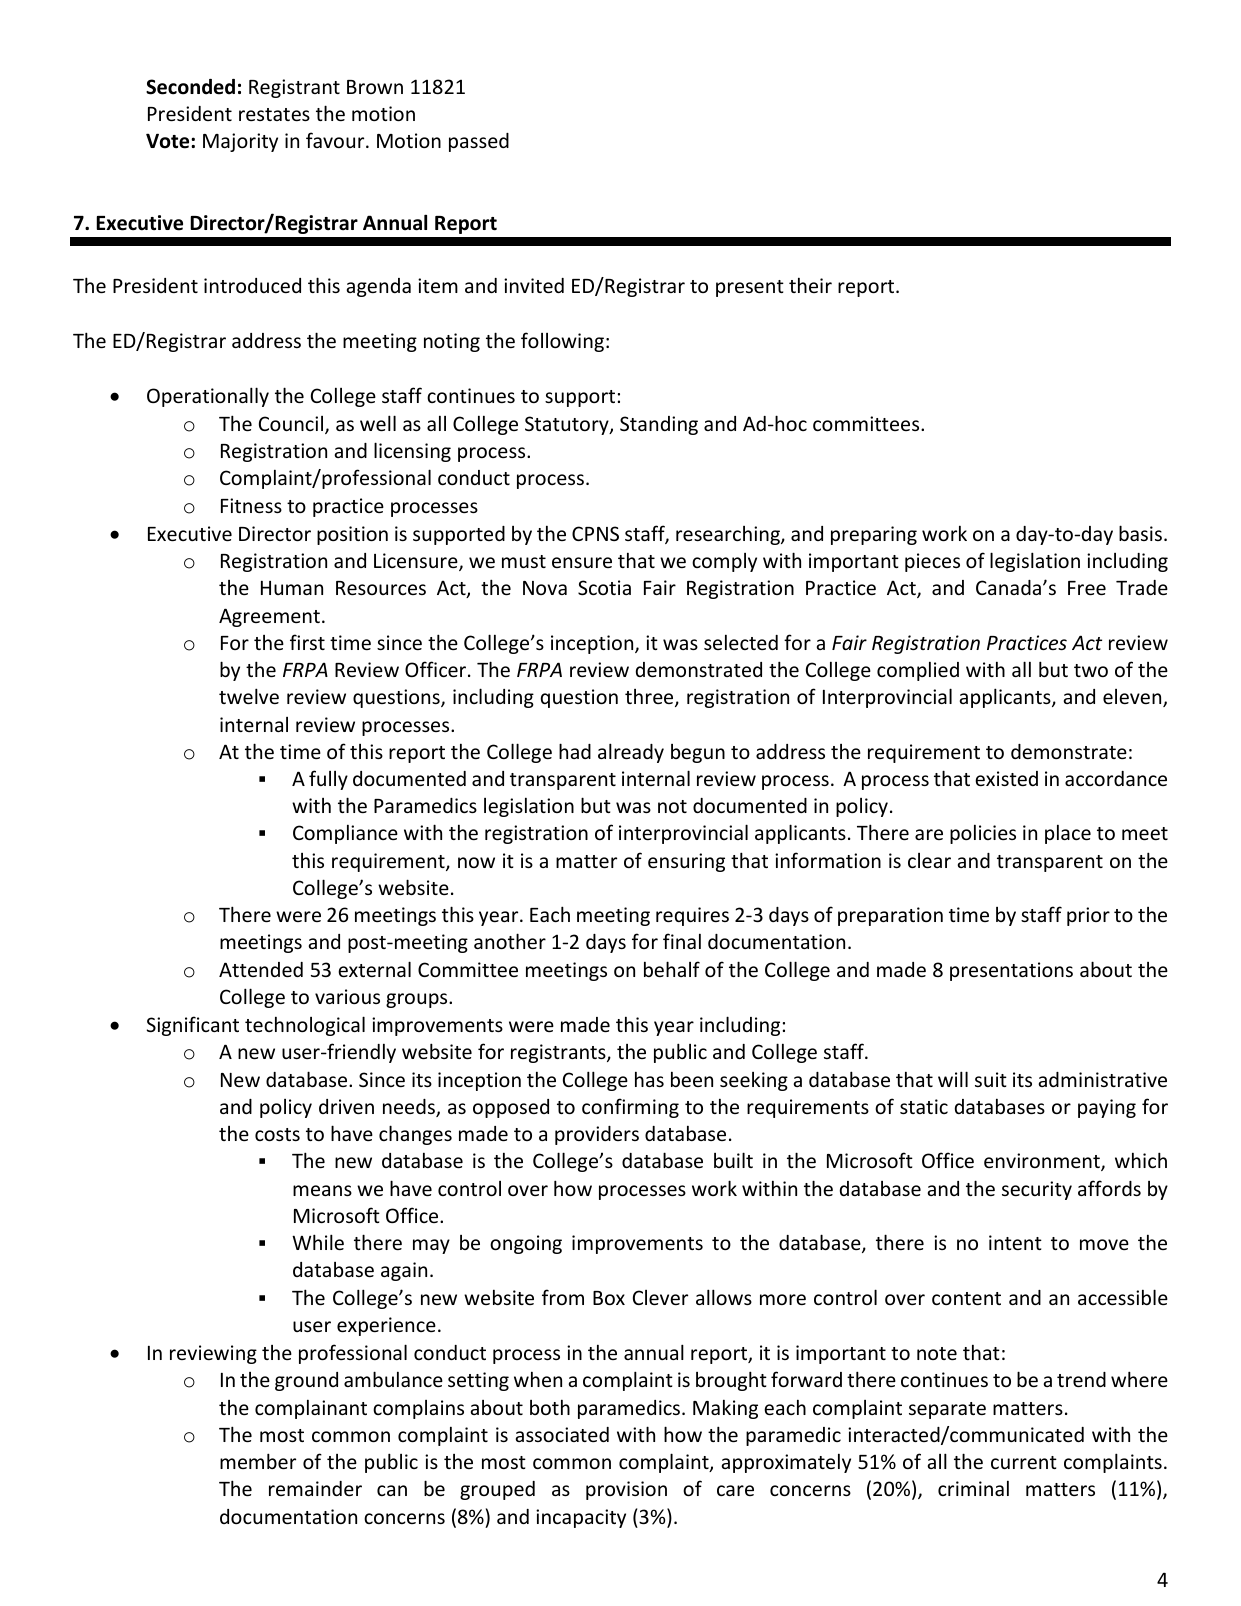  I want to click on provision, so click(626, 1490).
